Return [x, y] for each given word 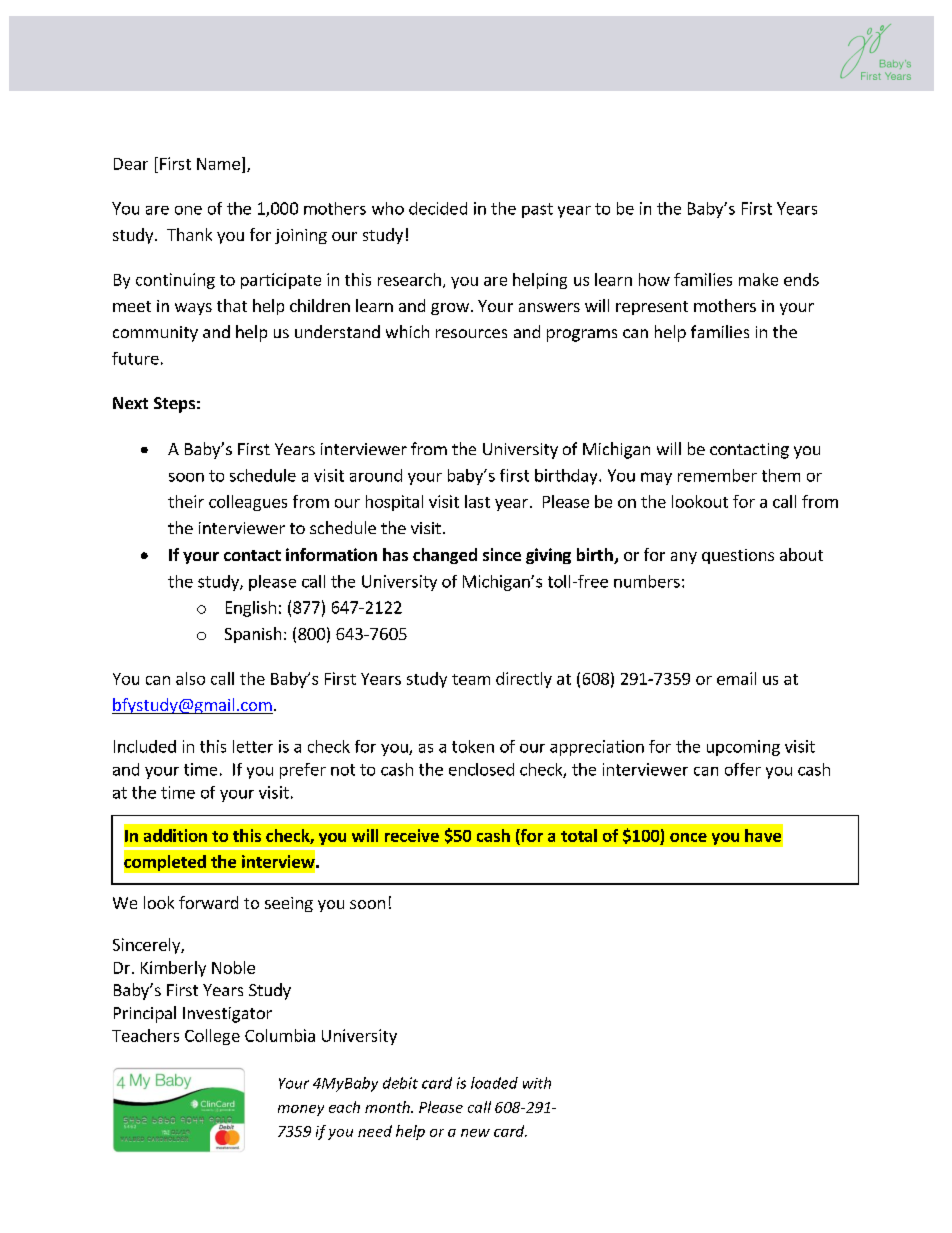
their [186, 501]
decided [438, 208]
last [477, 501]
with [537, 1083]
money [301, 1110]
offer [743, 769]
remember [717, 475]
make [758, 279]
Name [218, 164]
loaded [494, 1083]
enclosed [481, 769]
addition [175, 835]
